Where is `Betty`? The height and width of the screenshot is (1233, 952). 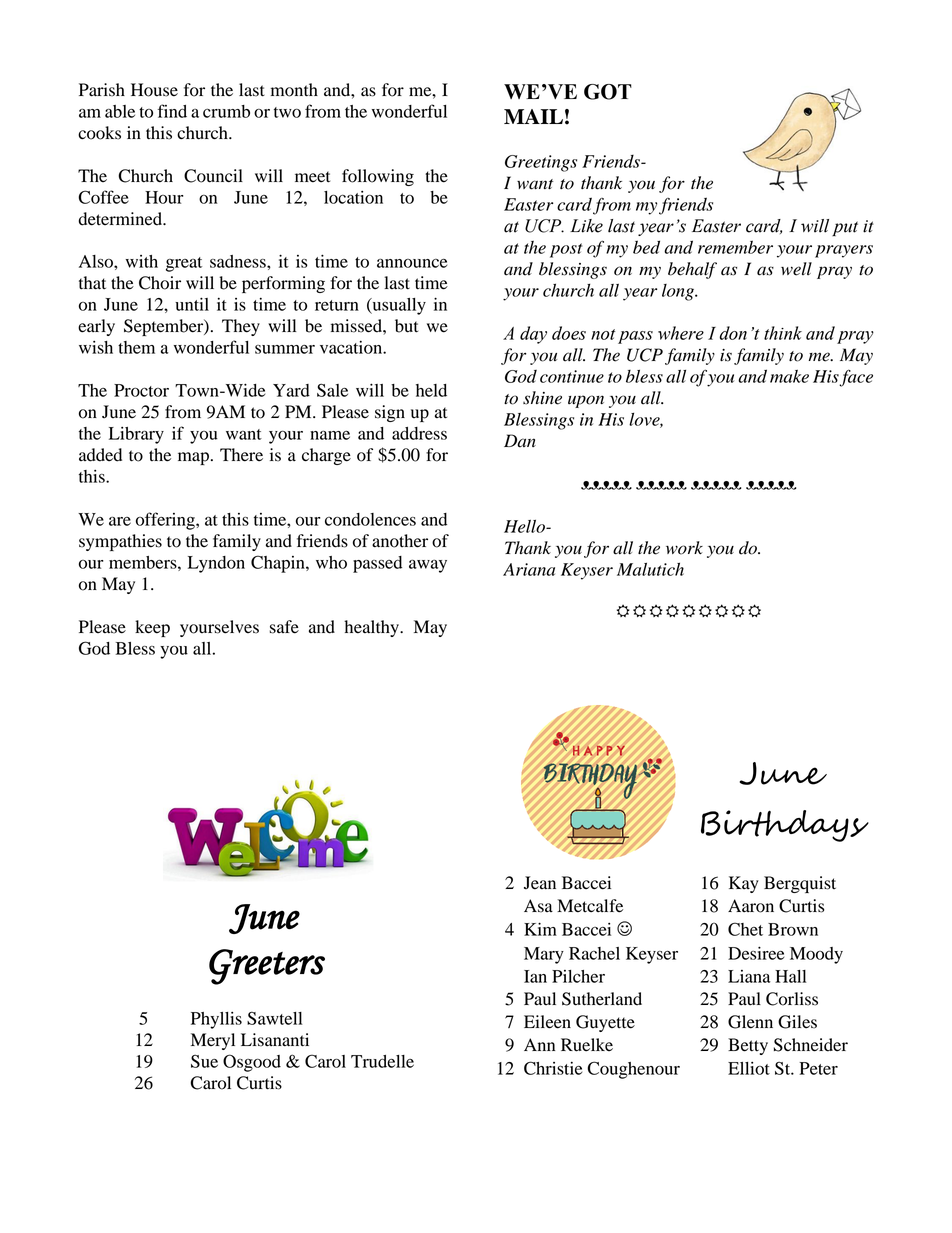
Betty is located at coordinates (748, 1046).
